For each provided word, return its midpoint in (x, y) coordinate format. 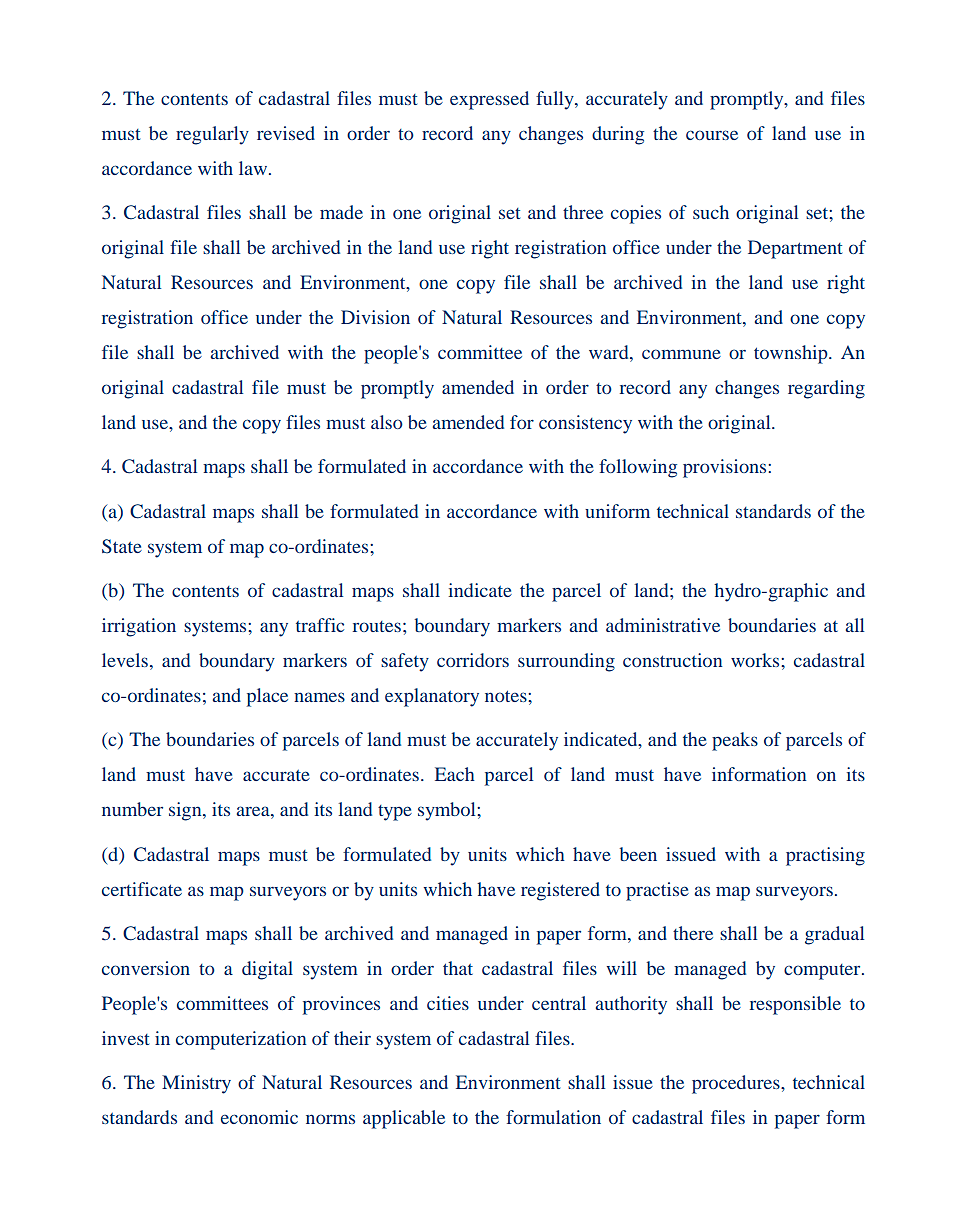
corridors (473, 660)
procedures (737, 1084)
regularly (212, 135)
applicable (404, 1119)
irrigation (139, 627)
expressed (489, 100)
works (756, 660)
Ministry (196, 1084)
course (712, 135)
